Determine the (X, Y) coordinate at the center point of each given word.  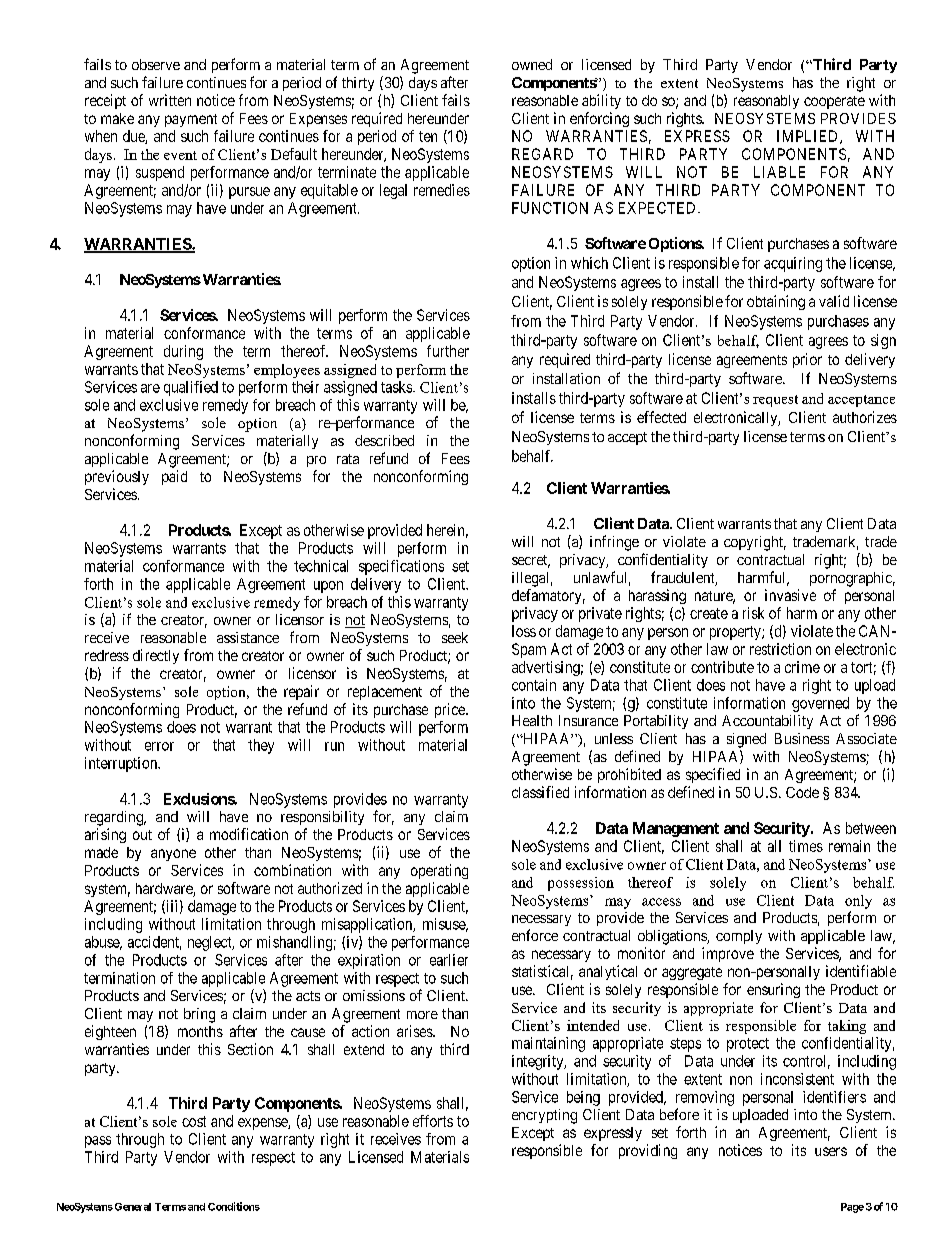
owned (532, 64)
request (775, 401)
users (831, 1151)
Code (802, 792)
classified (540, 792)
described (384, 440)
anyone (173, 855)
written (170, 100)
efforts (433, 1121)
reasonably (766, 102)
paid (174, 477)
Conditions (234, 1206)
